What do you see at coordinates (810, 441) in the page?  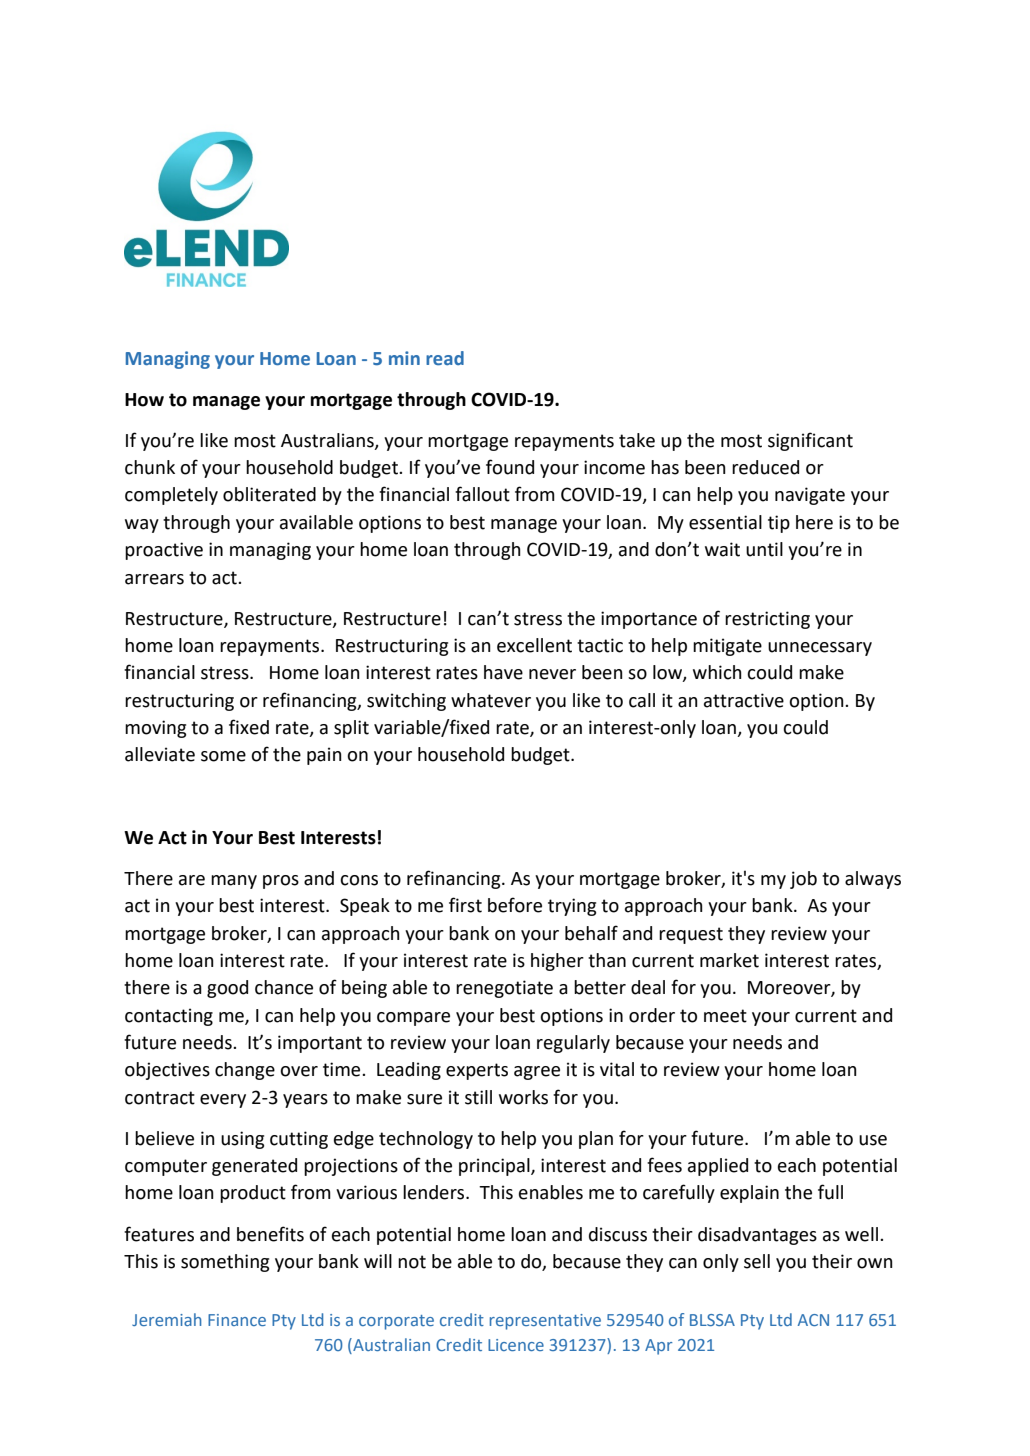 I see `significant` at bounding box center [810, 441].
